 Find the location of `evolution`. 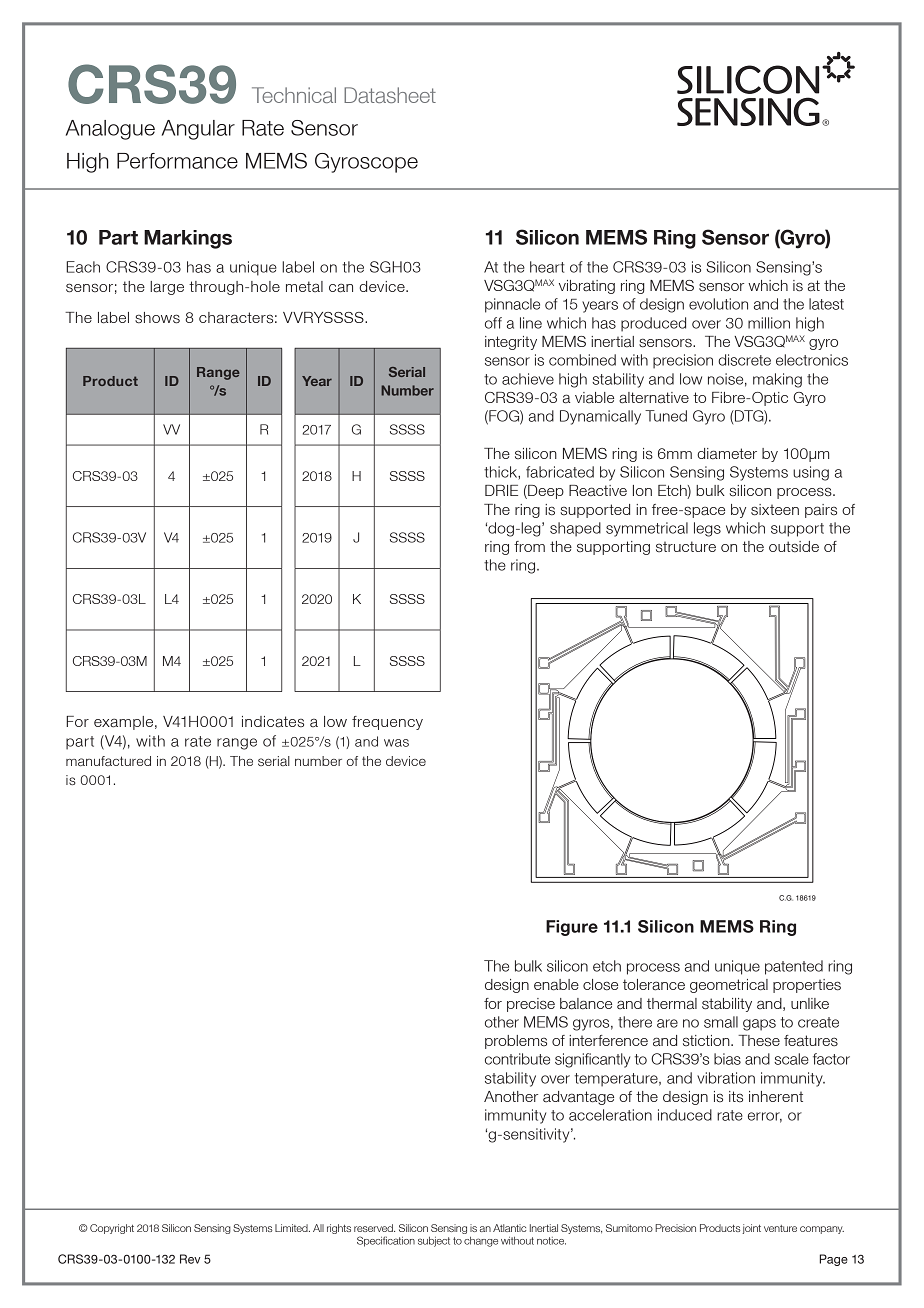

evolution is located at coordinates (718, 304).
